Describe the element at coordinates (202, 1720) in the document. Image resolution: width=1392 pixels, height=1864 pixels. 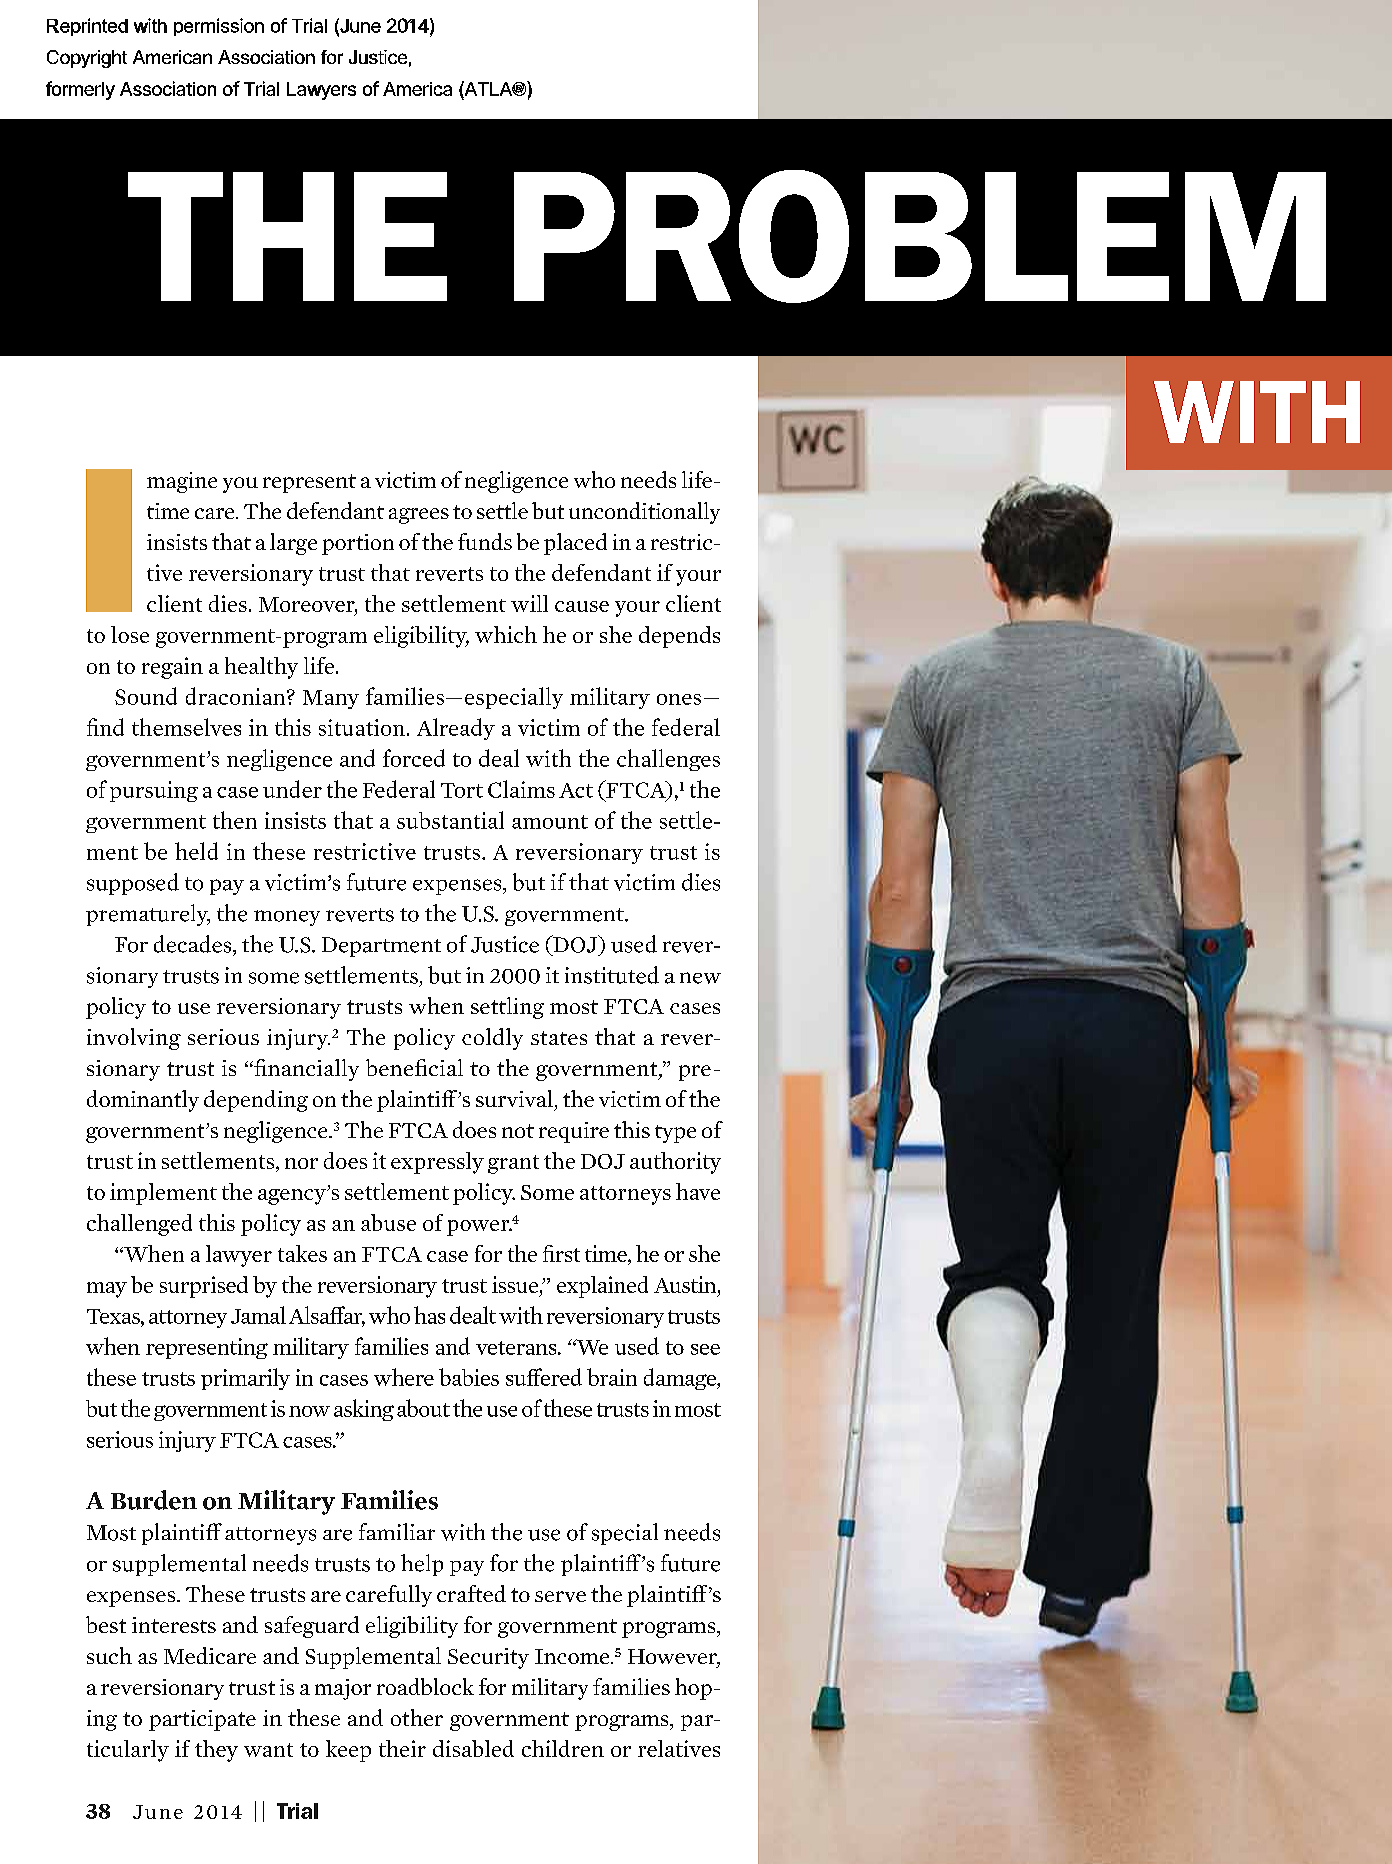
I see `participate` at that location.
